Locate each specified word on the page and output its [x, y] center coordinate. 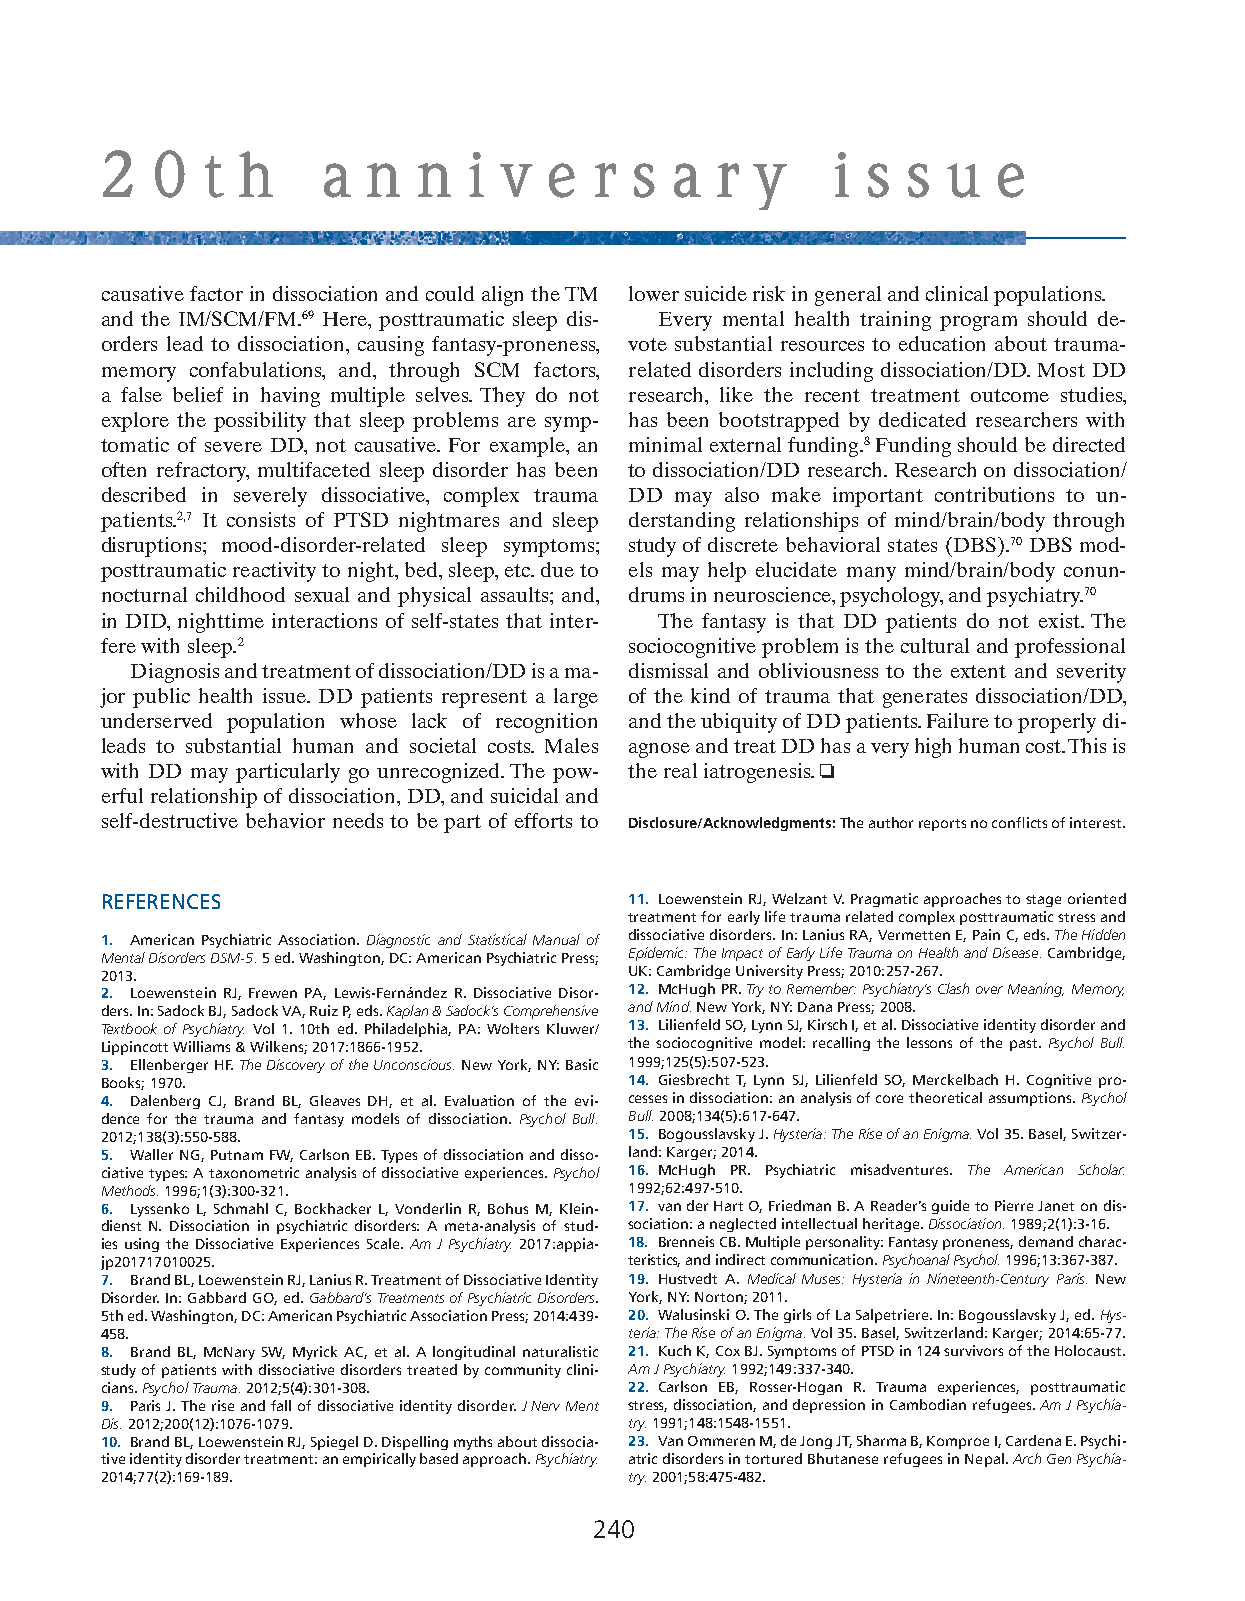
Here [346, 320]
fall [281, 1405]
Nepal [984, 1460]
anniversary [555, 181]
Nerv [545, 1406]
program [978, 323]
